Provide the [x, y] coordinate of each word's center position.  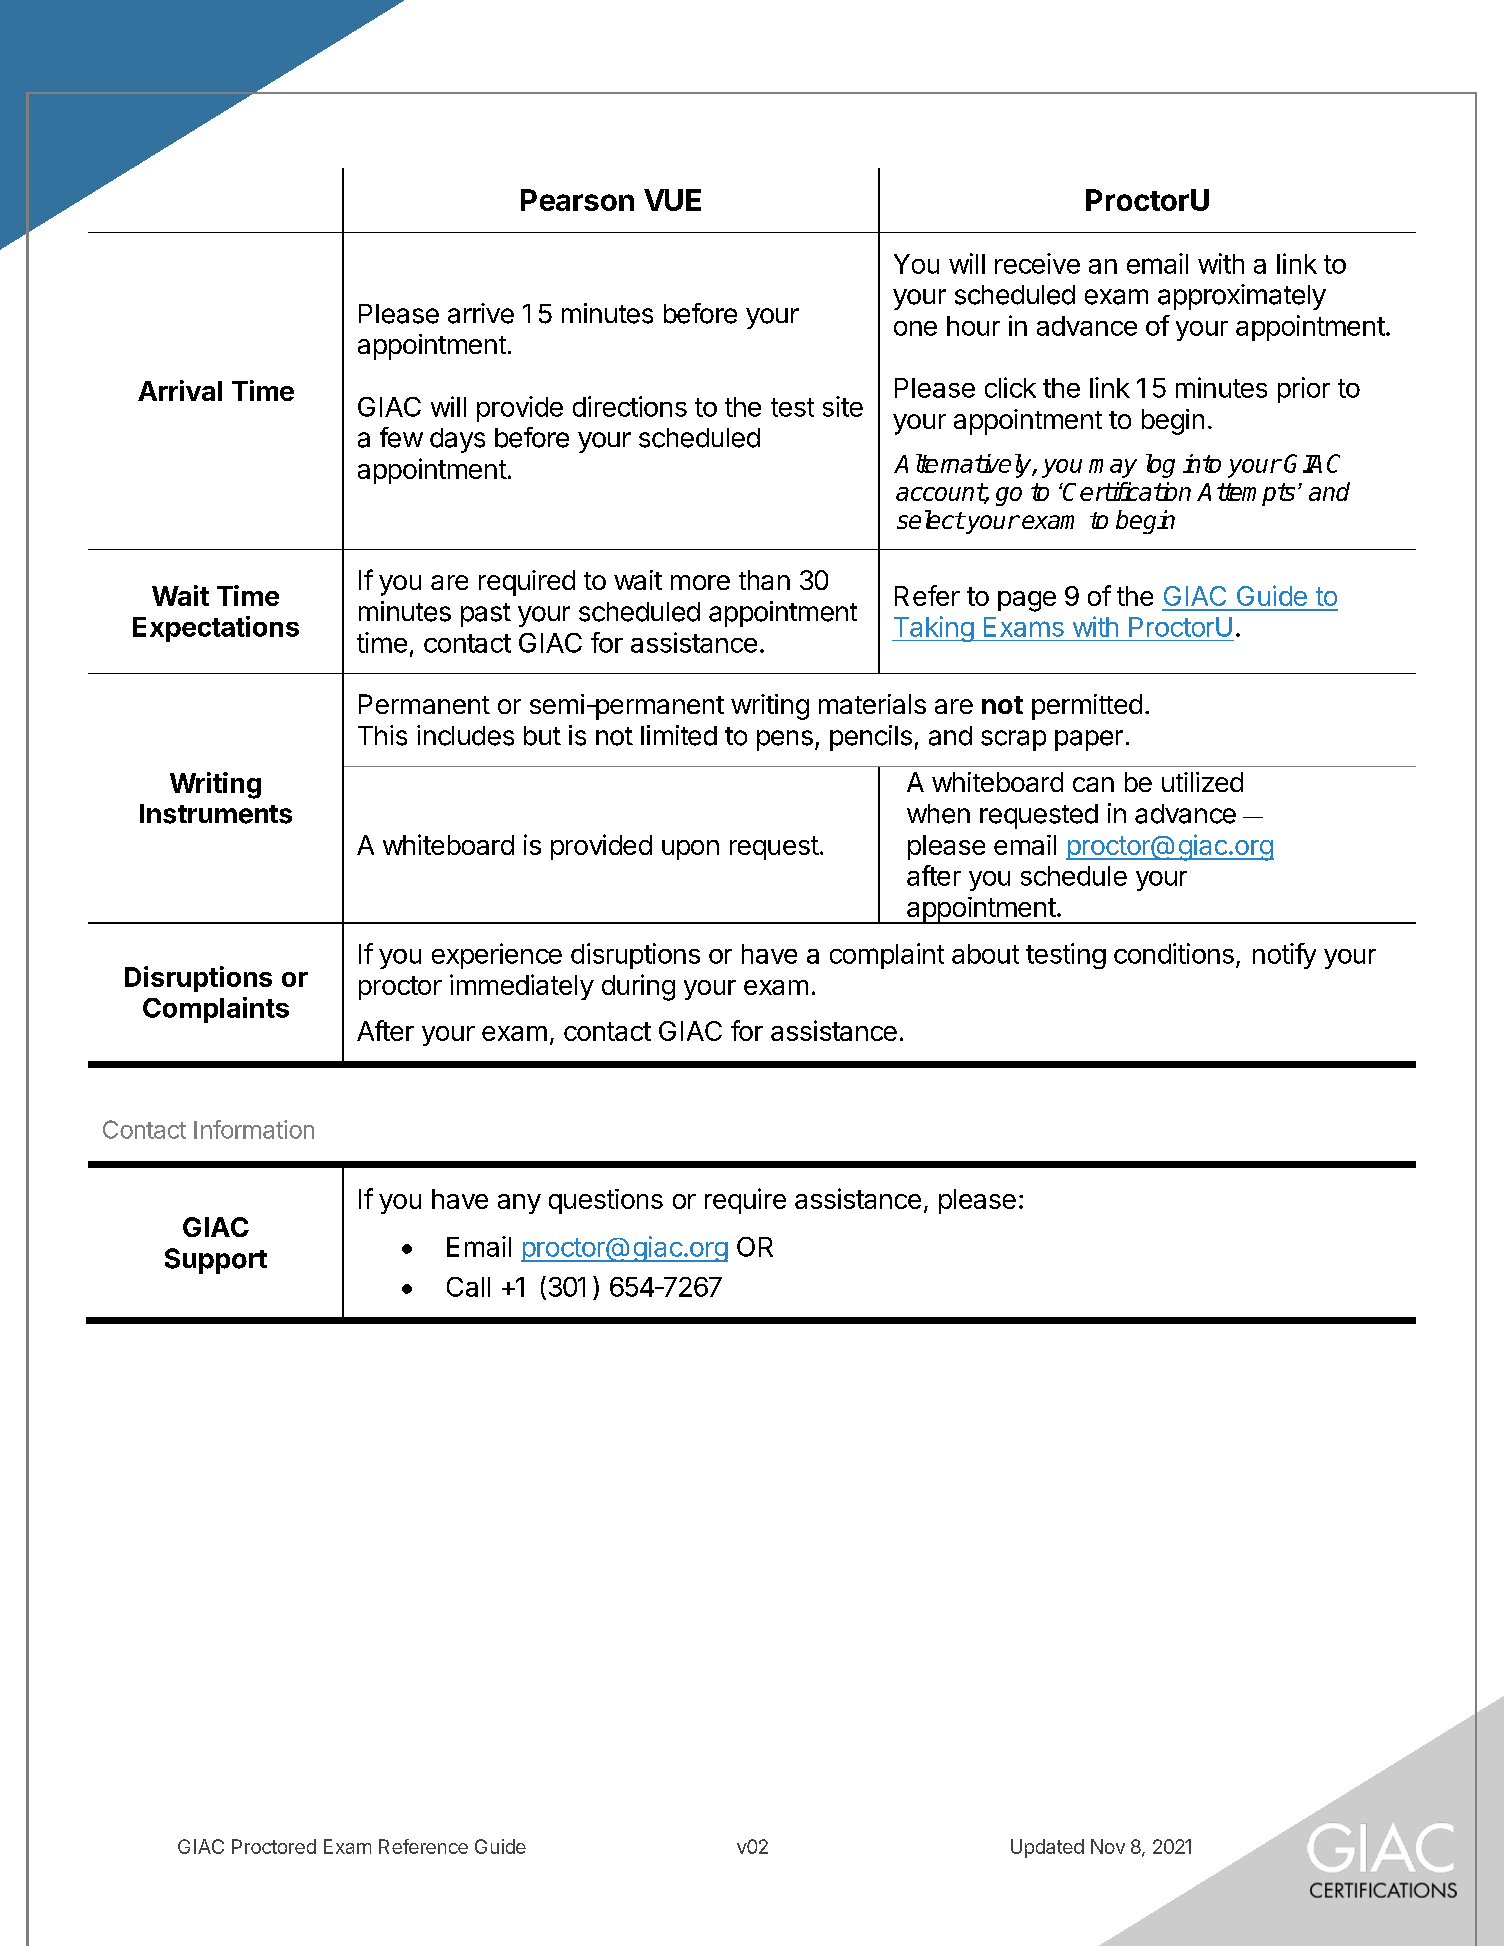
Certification [1126, 491]
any [519, 1204]
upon [690, 850]
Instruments [216, 814]
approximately [1242, 297]
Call [468, 1287]
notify [1284, 956]
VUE [672, 200]
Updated [1047, 1848]
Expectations [216, 629]
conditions [1174, 953]
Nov [1108, 1846]
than [764, 580]
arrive [481, 313]
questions [606, 1201]
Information [254, 1129]
